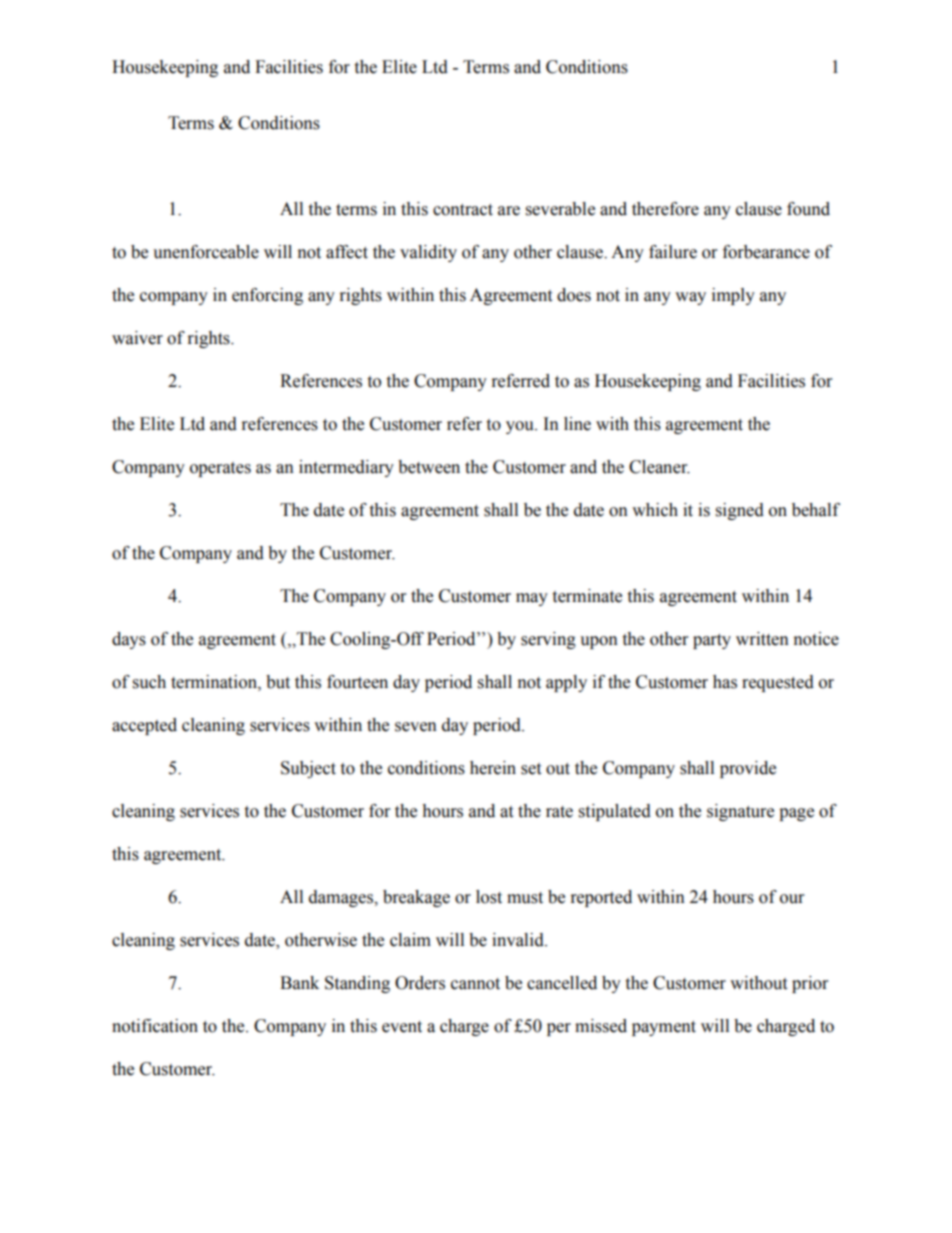  What do you see at coordinates (521, 427) in the screenshot?
I see `you` at bounding box center [521, 427].
